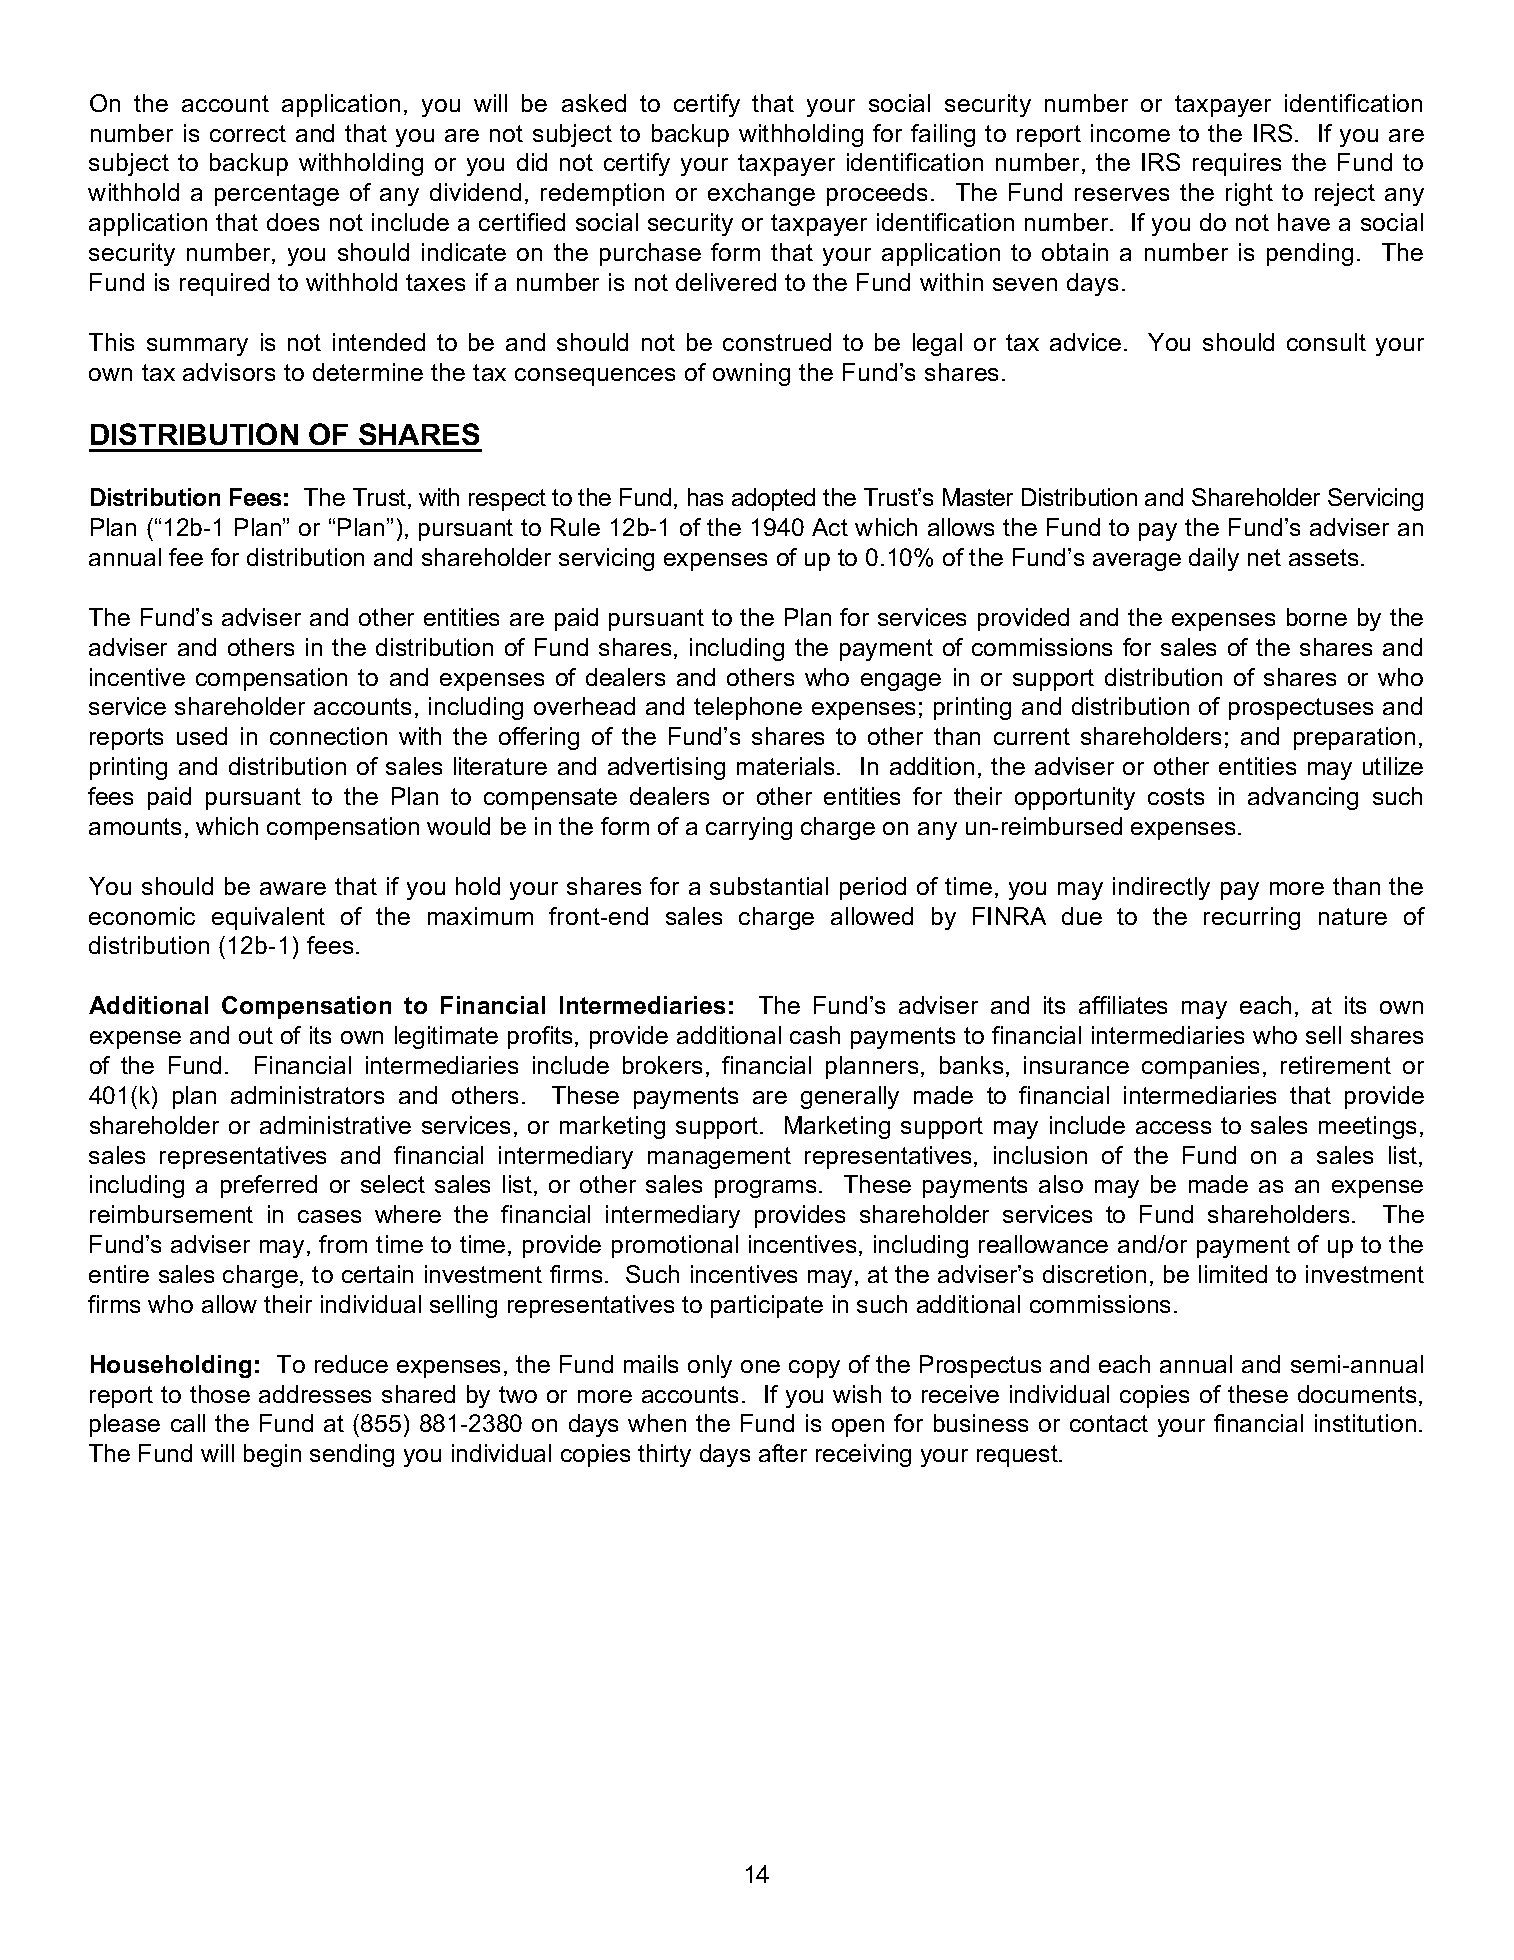  I want to click on exchange, so click(761, 194).
